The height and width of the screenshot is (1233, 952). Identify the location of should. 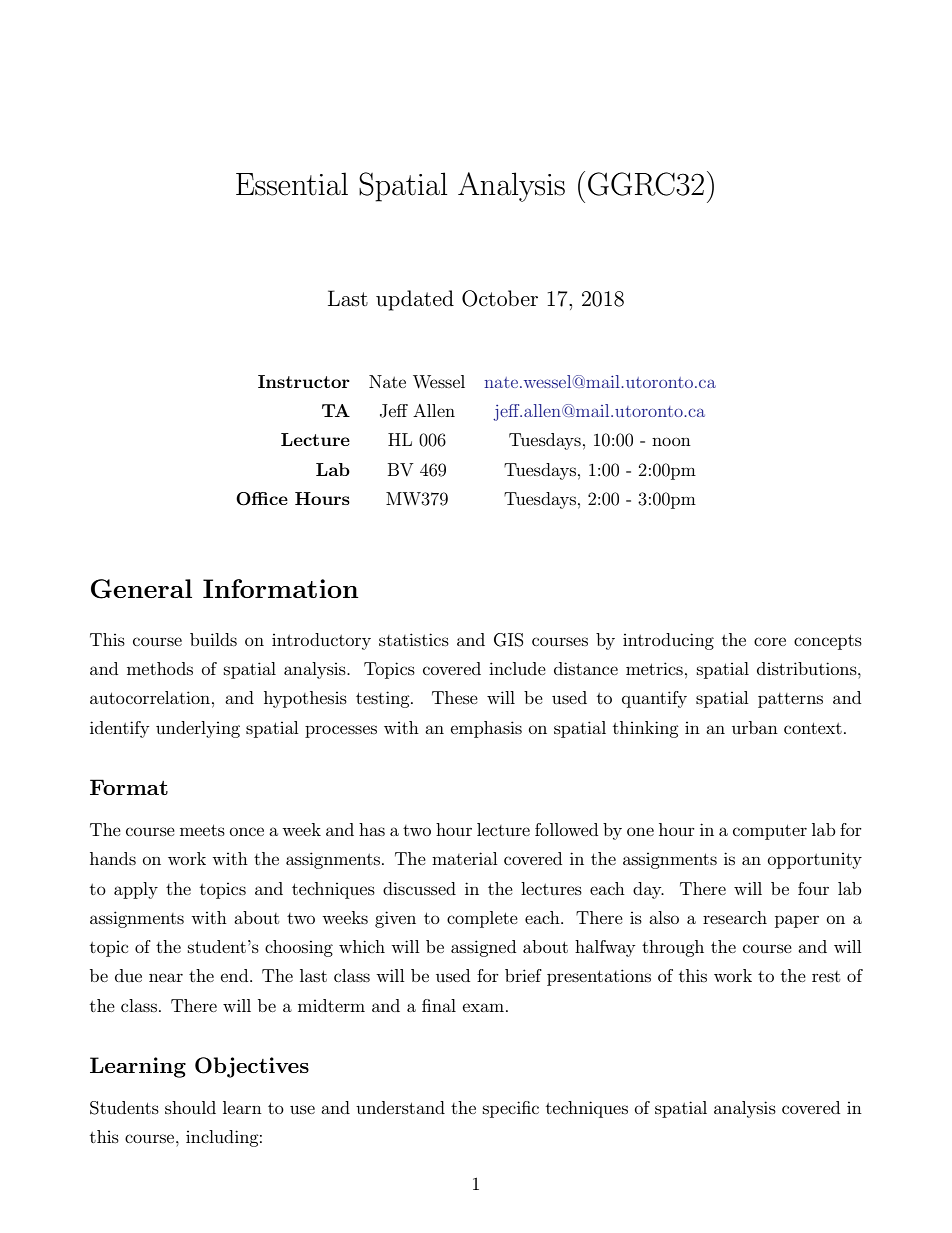
(190, 1107).
